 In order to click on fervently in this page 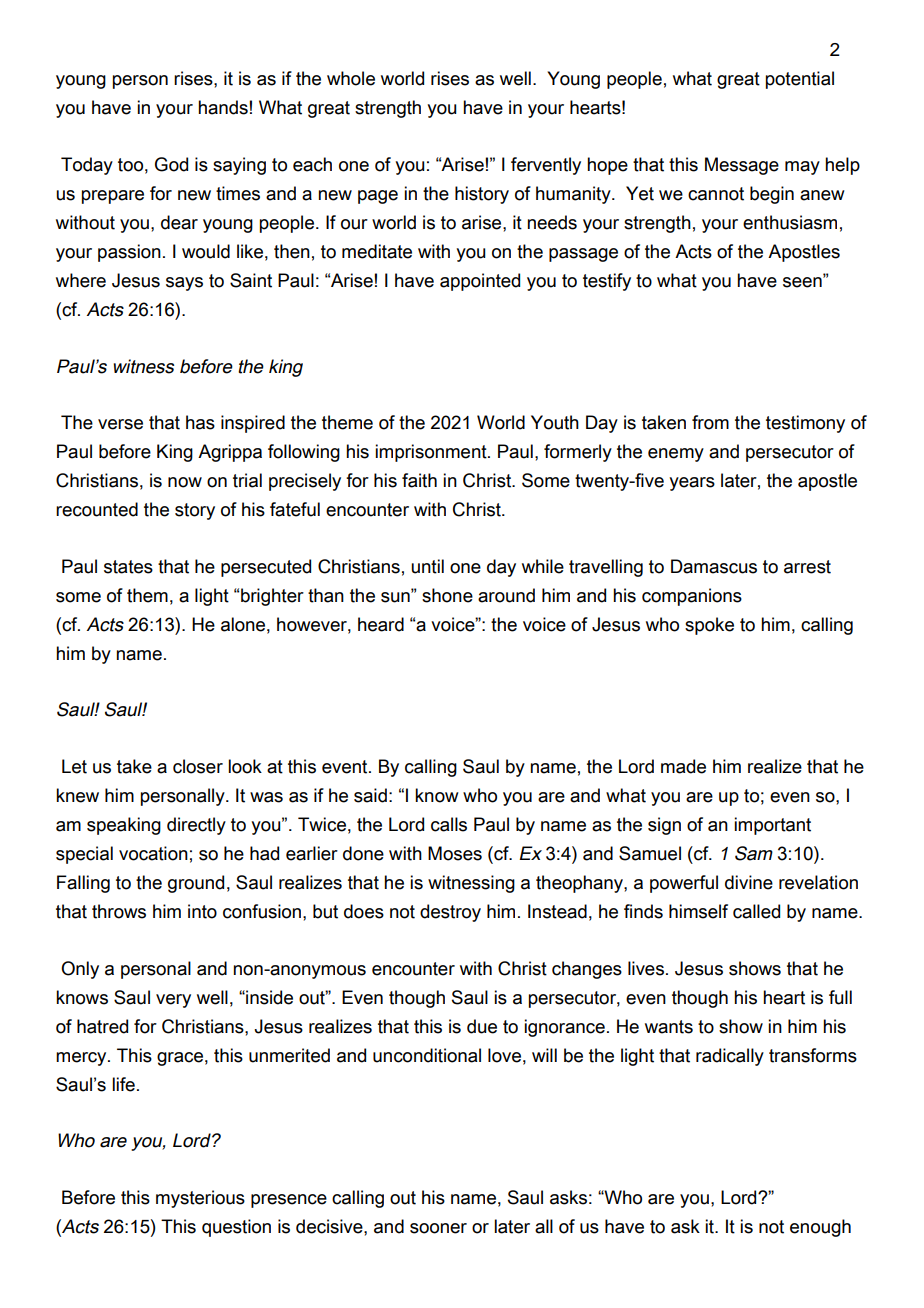, I will do `click(546, 166)`.
